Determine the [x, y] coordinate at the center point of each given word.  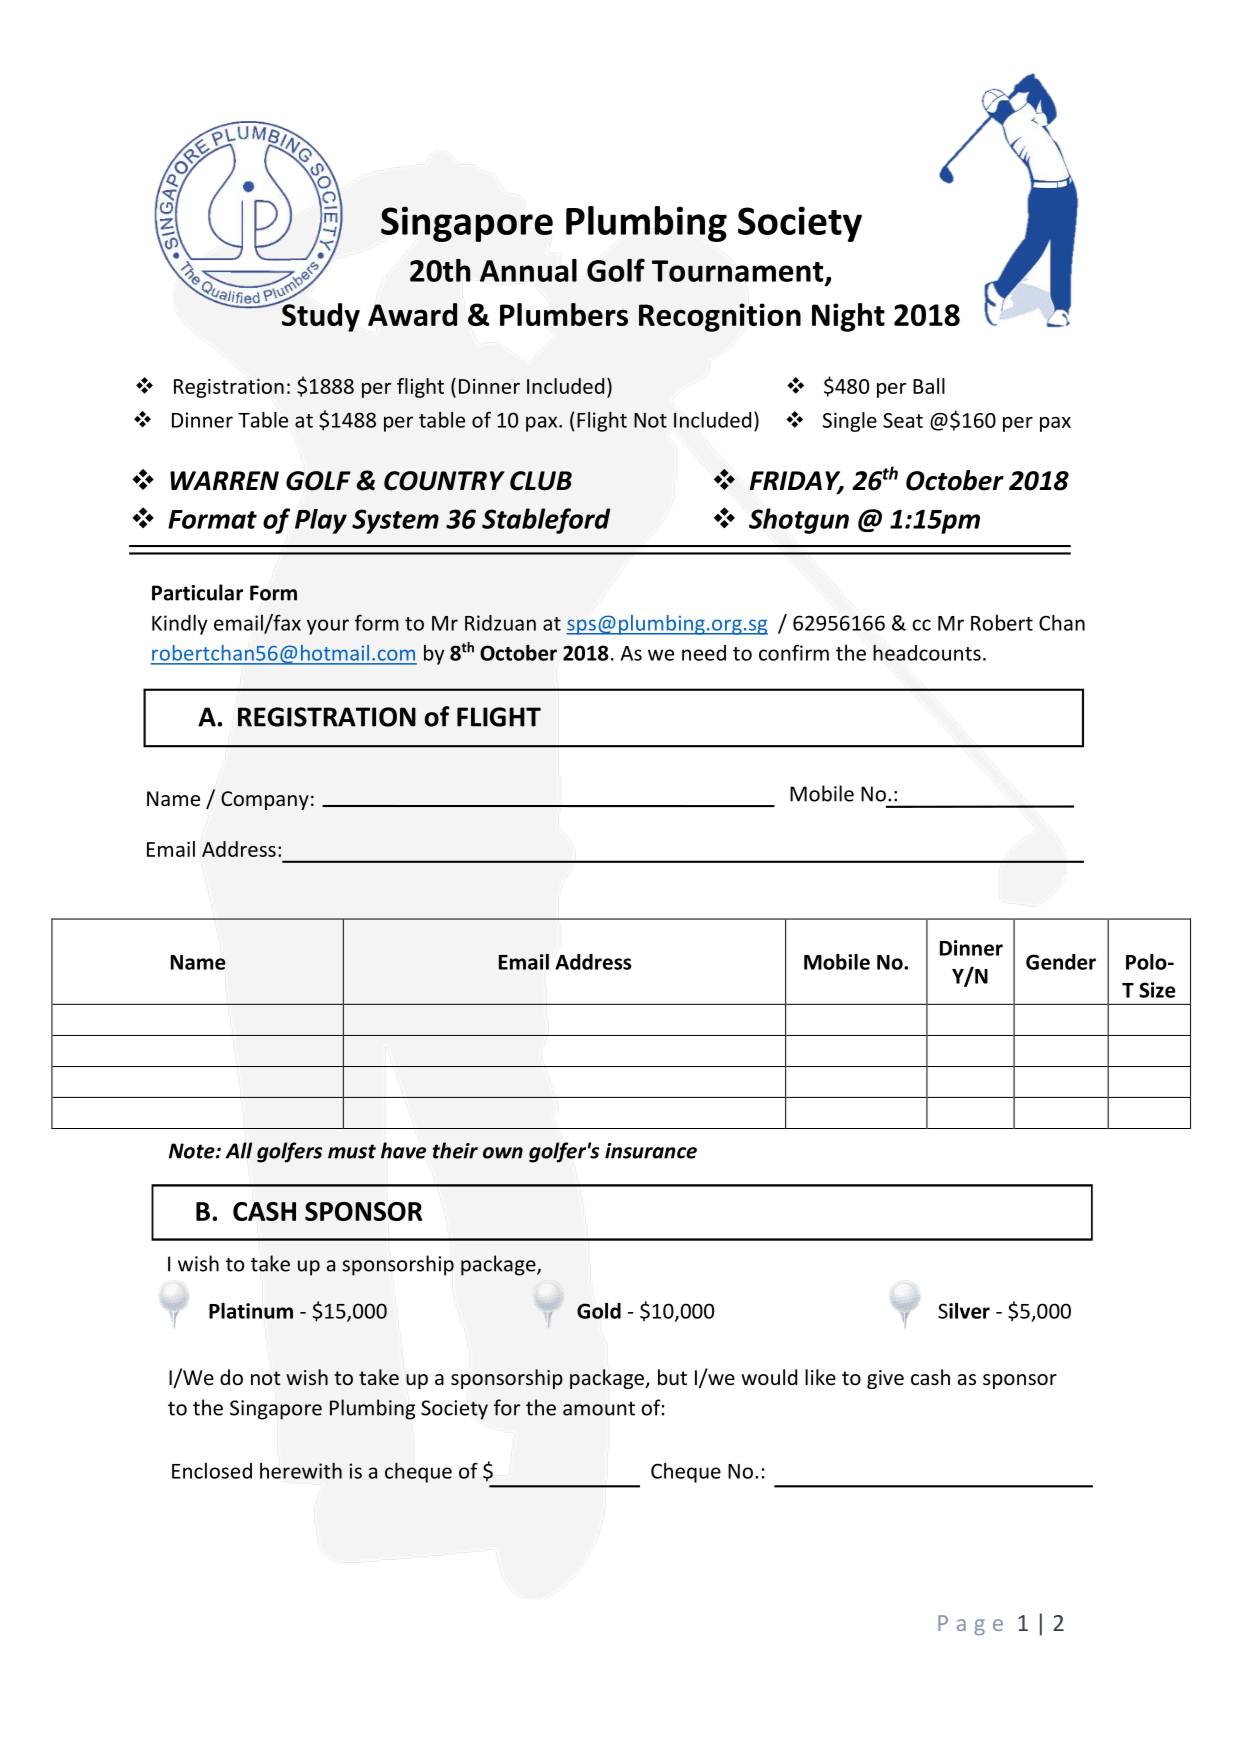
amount [599, 1409]
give [885, 1379]
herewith [301, 1471]
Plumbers [564, 314]
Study [320, 316]
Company [265, 800]
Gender [1061, 962]
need [704, 653]
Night [848, 317]
